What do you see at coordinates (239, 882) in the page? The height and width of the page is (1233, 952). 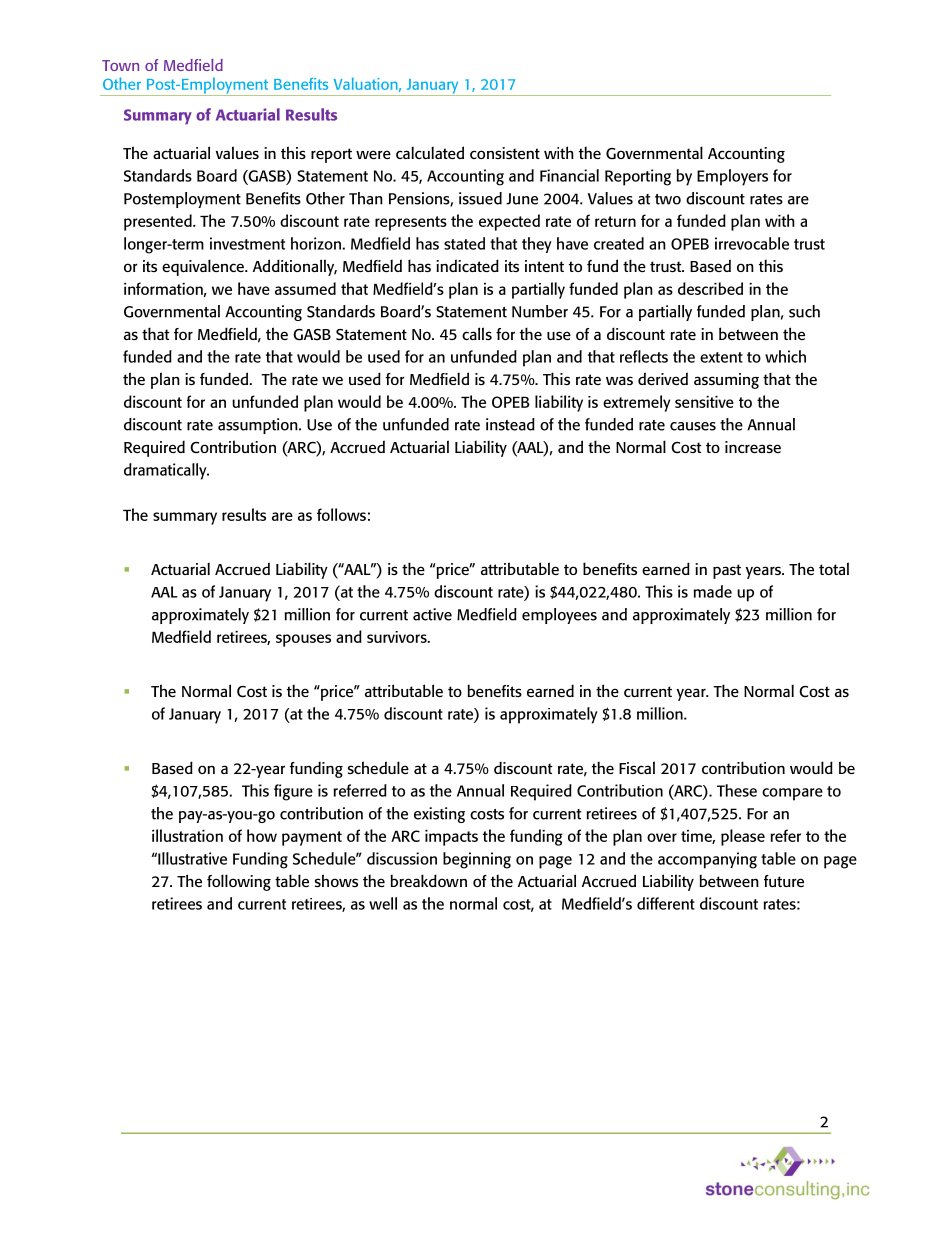 I see `following` at bounding box center [239, 882].
